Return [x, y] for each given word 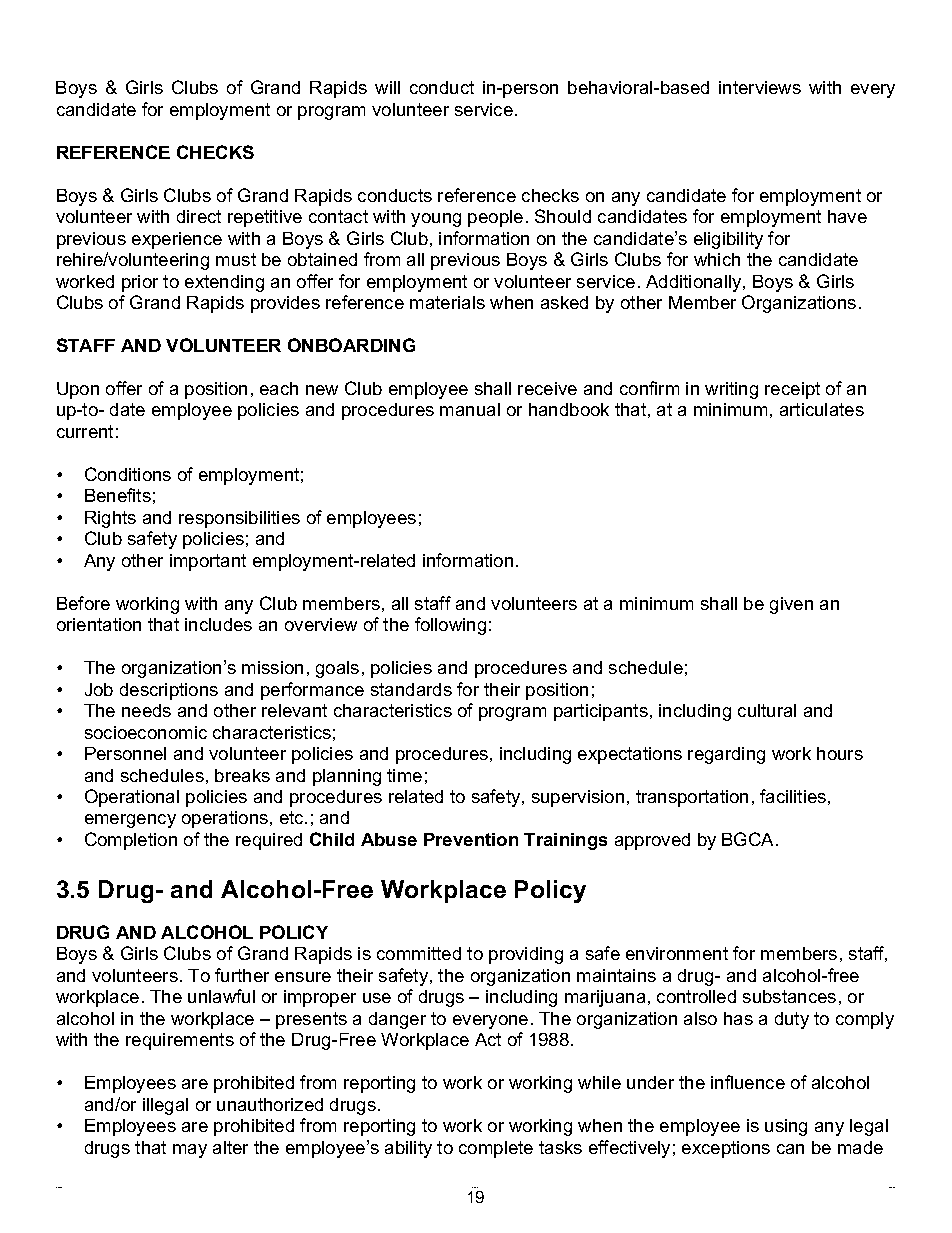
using [786, 1127]
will [387, 87]
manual [470, 409]
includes [218, 624]
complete [496, 1149]
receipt [792, 390]
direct [199, 216]
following [450, 626]
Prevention [471, 839]
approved [652, 841]
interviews [760, 87]
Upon [78, 390]
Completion [131, 841]
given [791, 605]
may [190, 1151]
